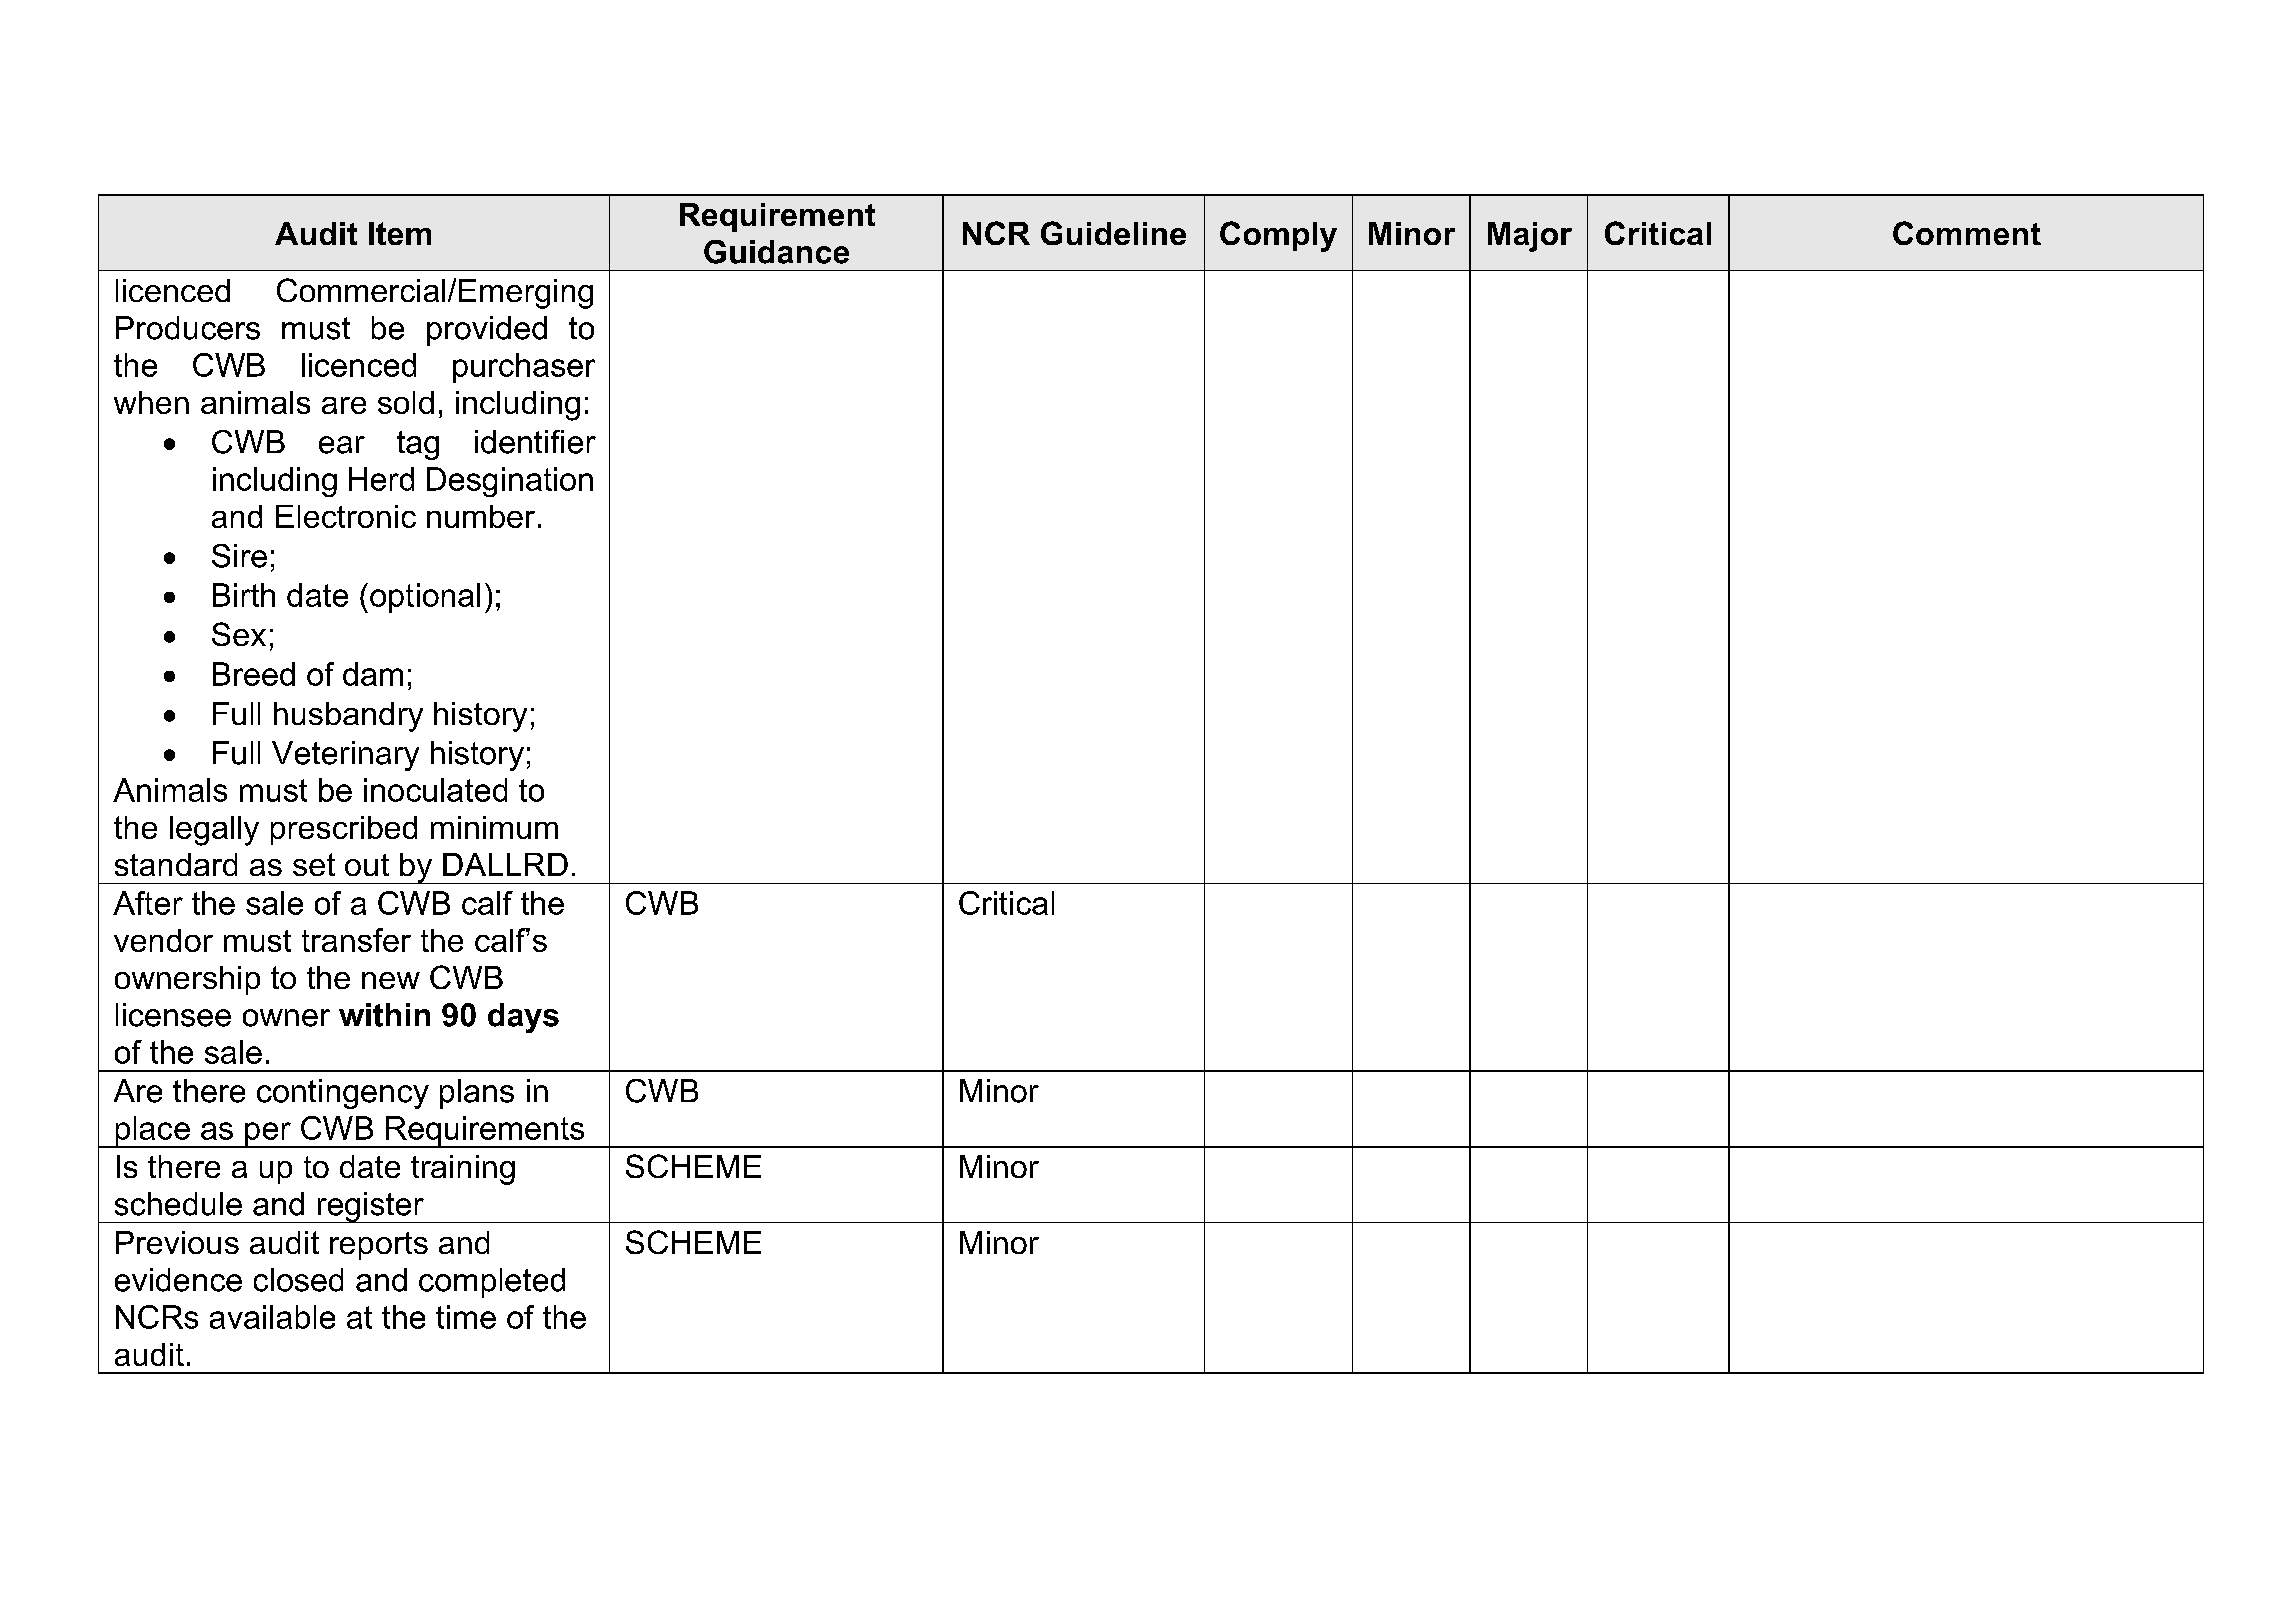  What do you see at coordinates (494, 827) in the screenshot?
I see `minimum` at bounding box center [494, 827].
